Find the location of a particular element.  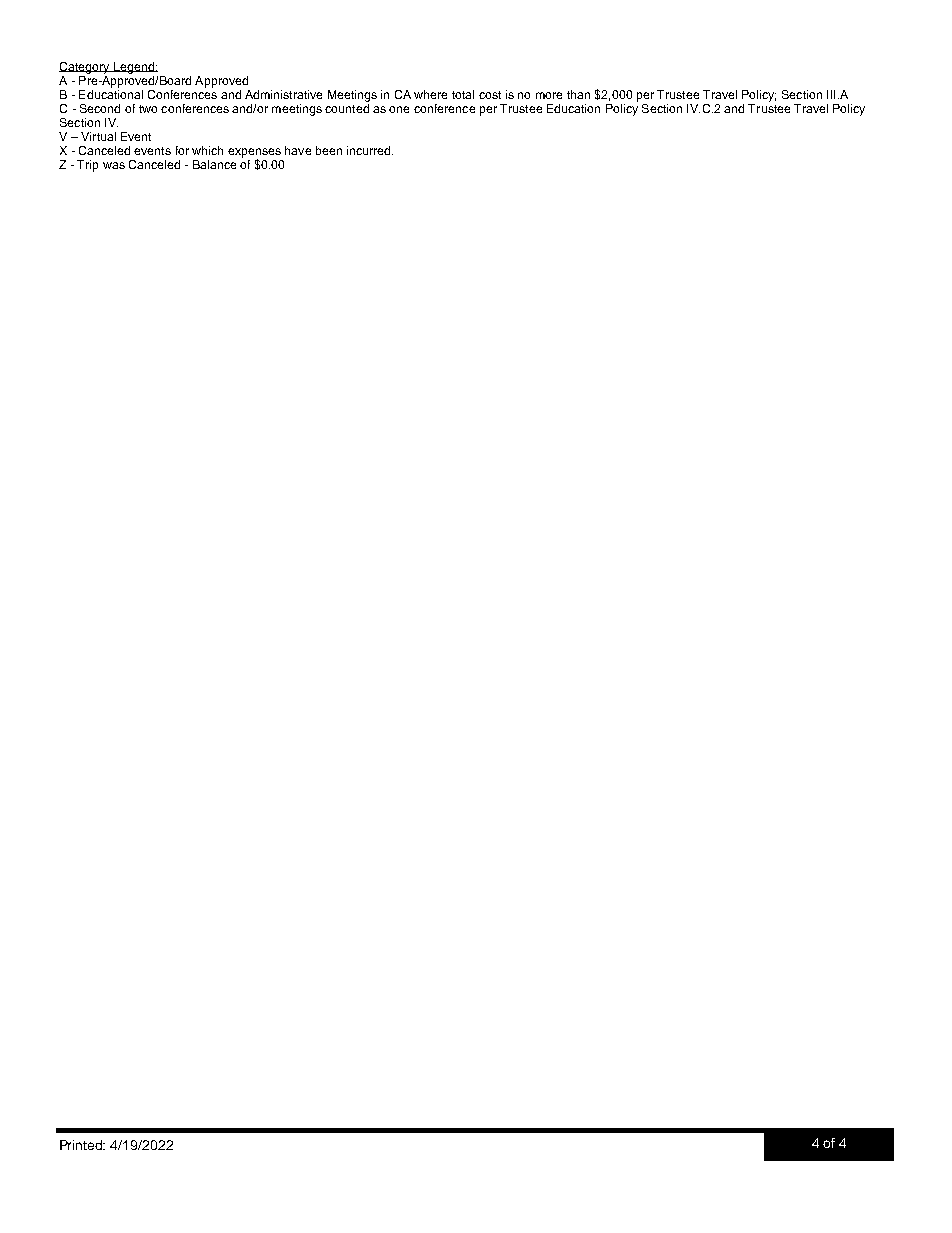

cost is located at coordinates (490, 95).
